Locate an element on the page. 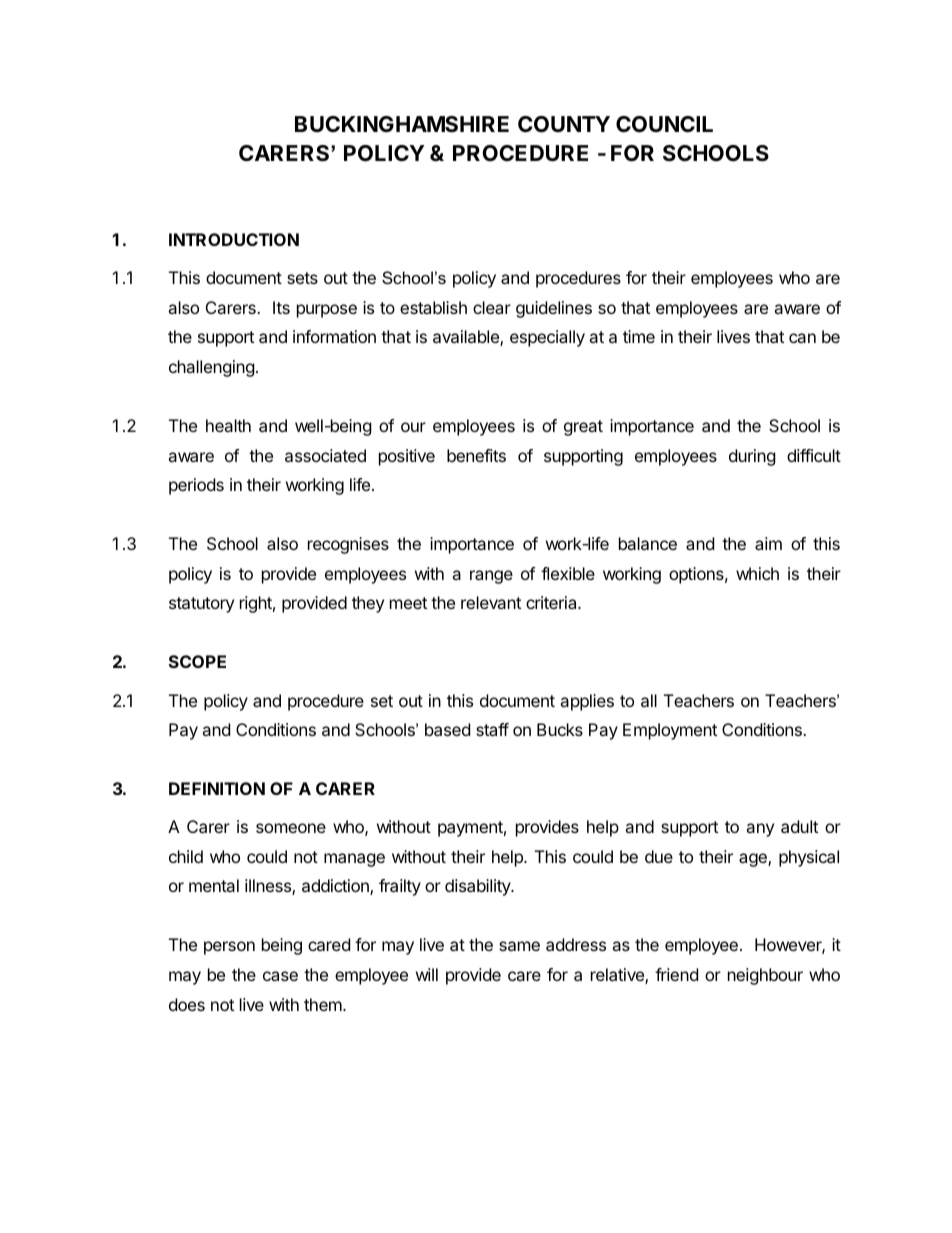 The image size is (952, 1233). same is located at coordinates (519, 946).
